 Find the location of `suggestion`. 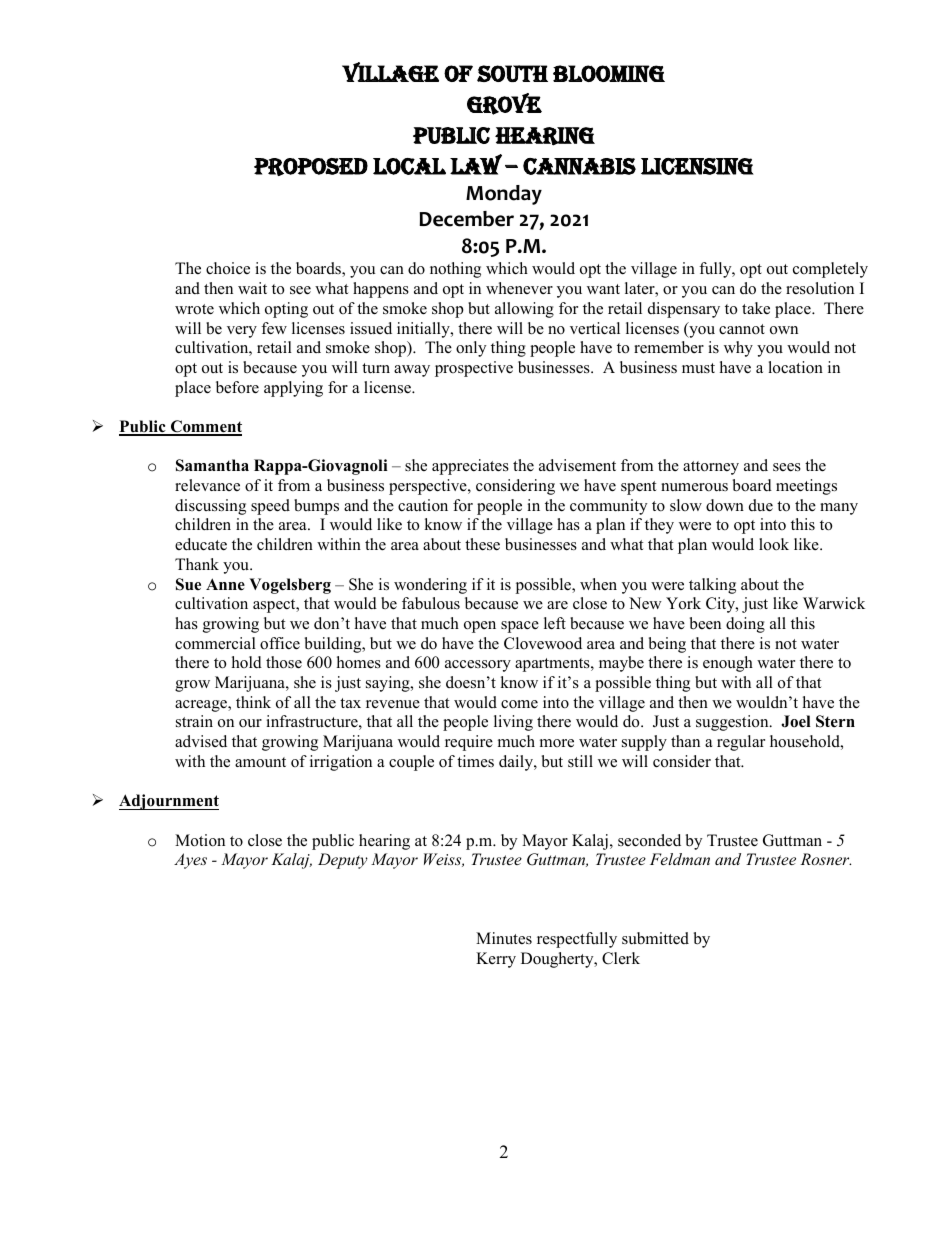

suggestion is located at coordinates (733, 723).
